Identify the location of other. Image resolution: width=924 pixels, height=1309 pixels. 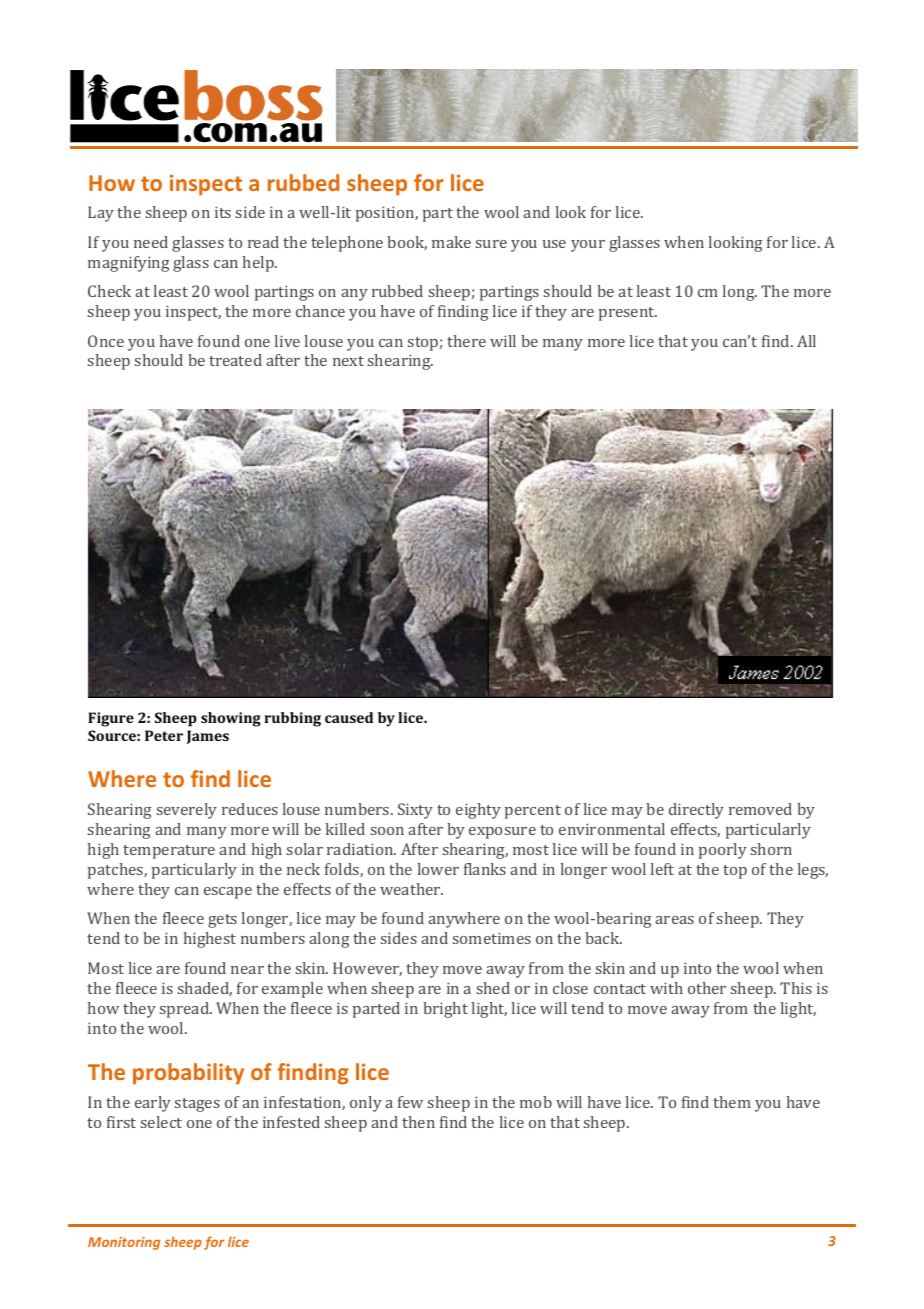
(707, 988).
